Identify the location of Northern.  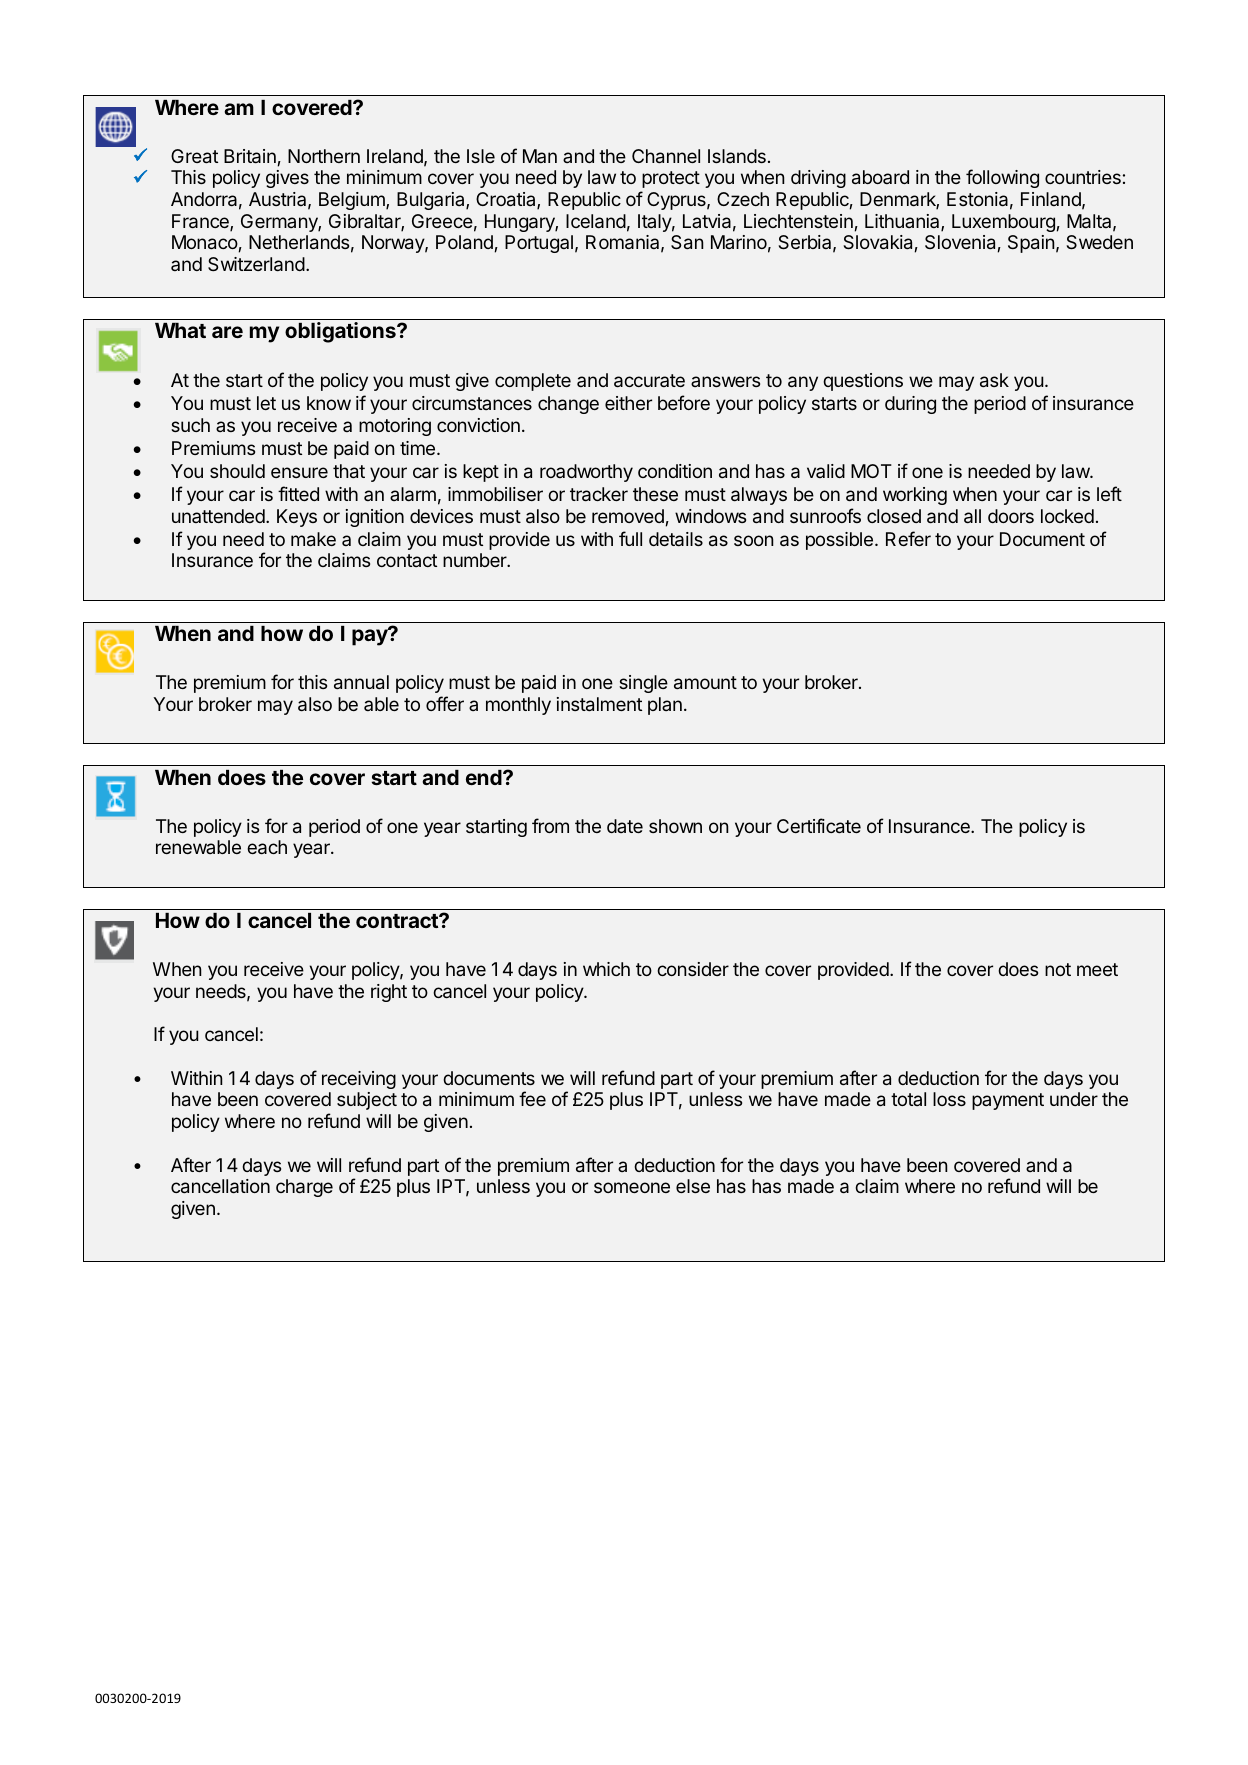
(324, 156).
